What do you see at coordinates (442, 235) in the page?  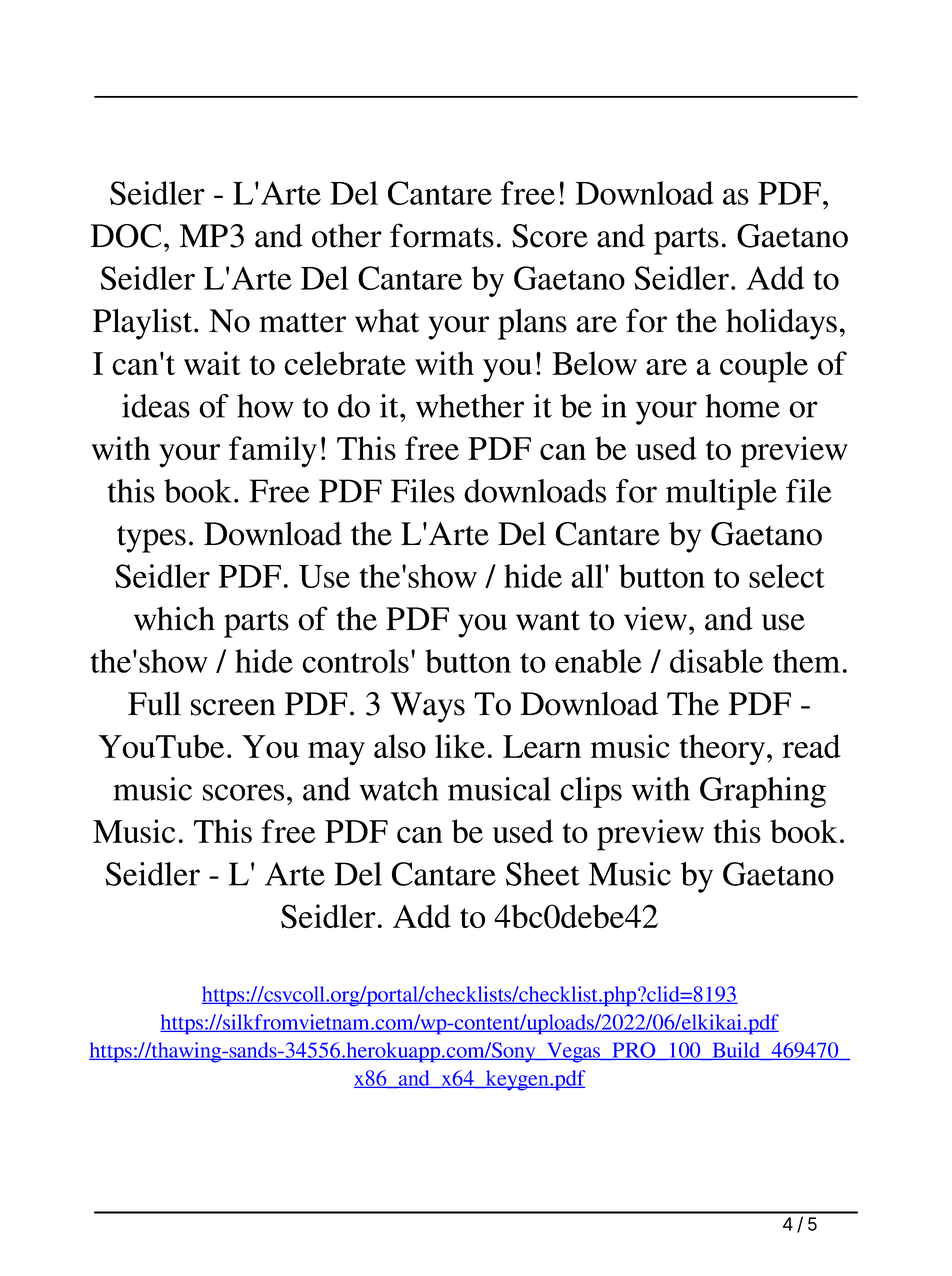 I see `formats` at bounding box center [442, 235].
